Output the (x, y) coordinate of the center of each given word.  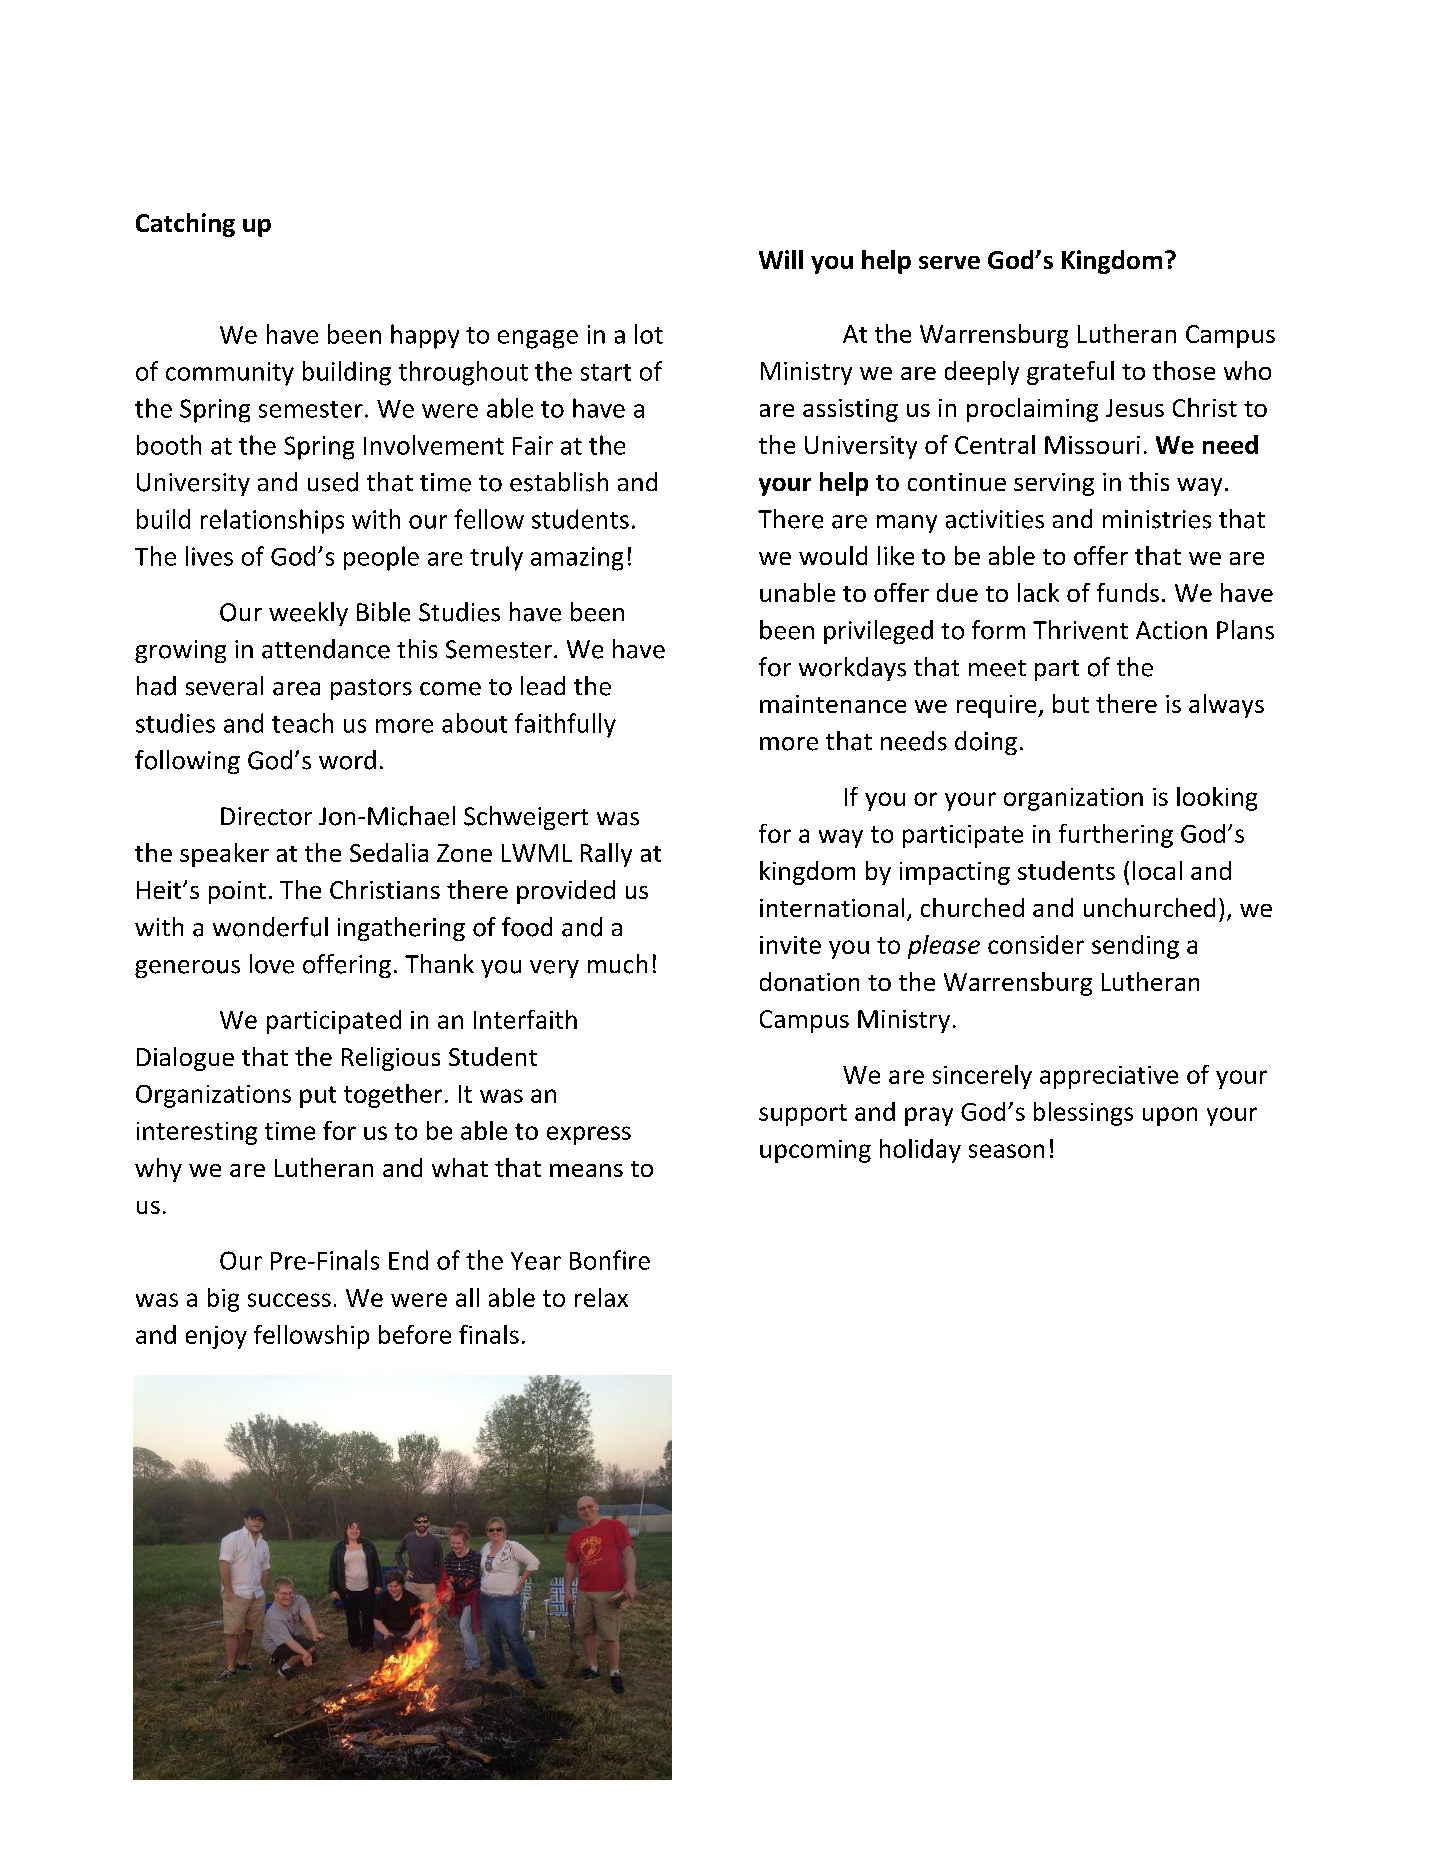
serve (949, 262)
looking (1217, 799)
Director (266, 816)
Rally (606, 855)
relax (601, 1297)
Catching (185, 225)
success (289, 1300)
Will (781, 259)
